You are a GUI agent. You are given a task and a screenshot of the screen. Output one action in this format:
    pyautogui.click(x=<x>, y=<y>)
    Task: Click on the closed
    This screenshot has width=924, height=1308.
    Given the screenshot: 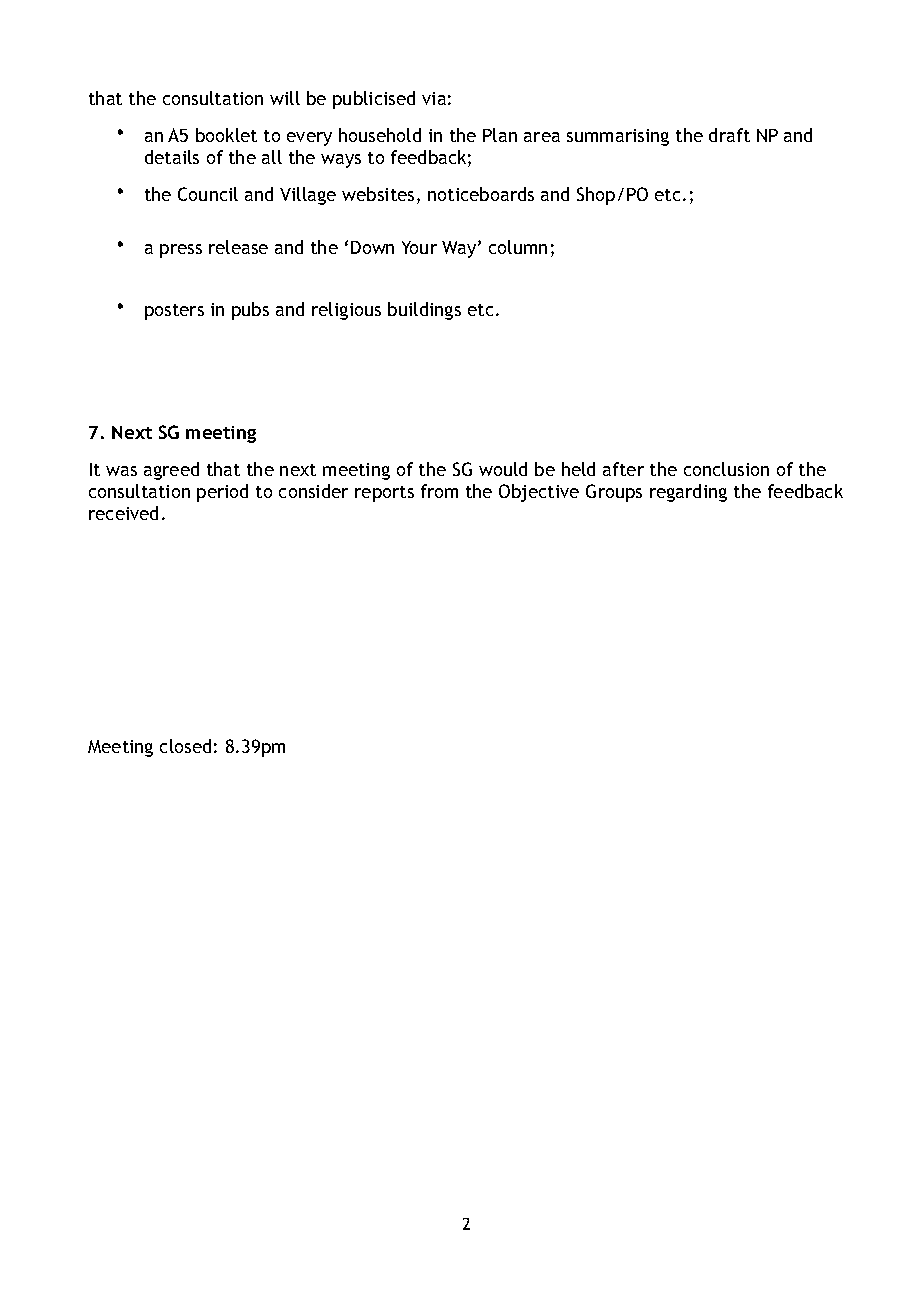 What is the action you would take?
    pyautogui.click(x=185, y=746)
